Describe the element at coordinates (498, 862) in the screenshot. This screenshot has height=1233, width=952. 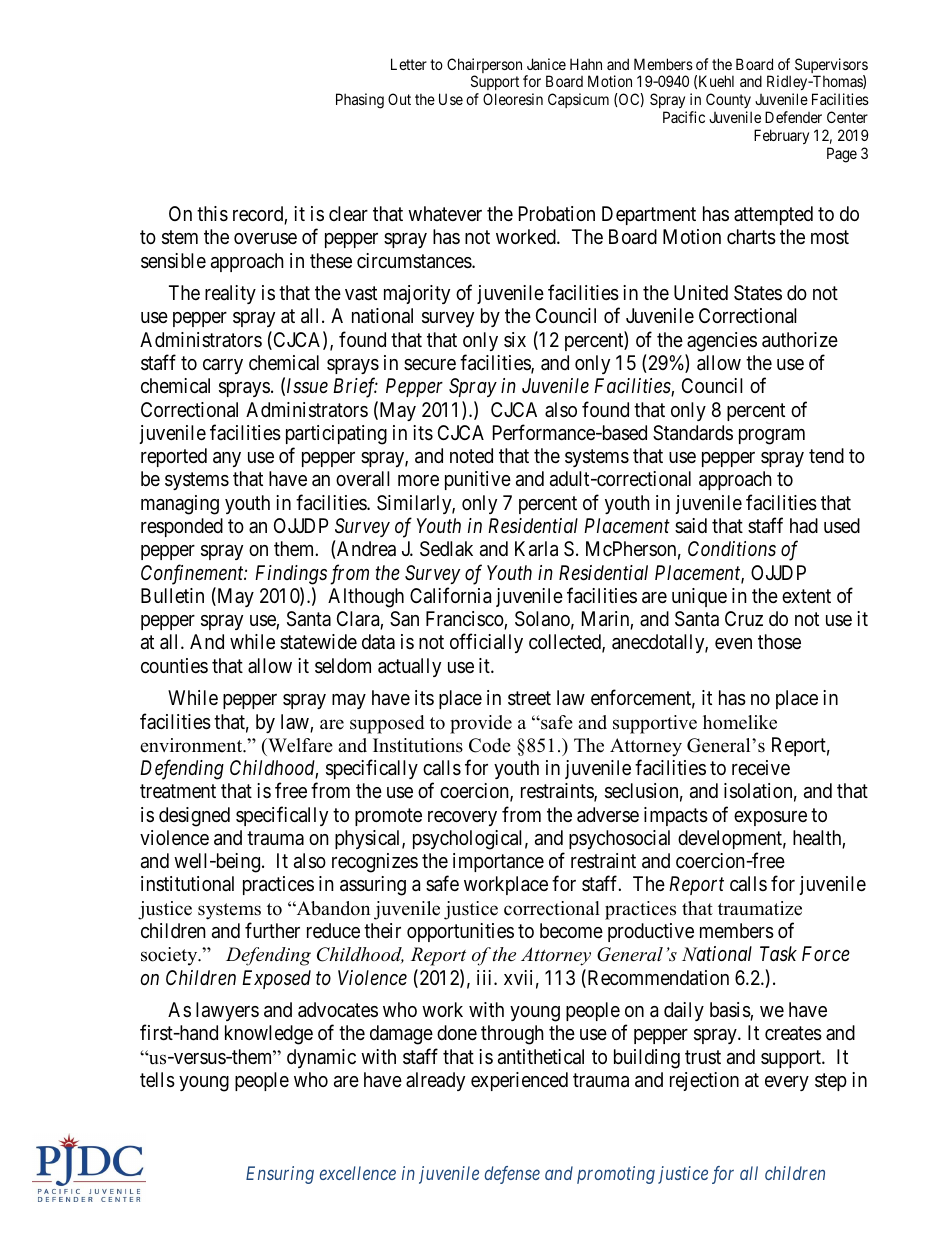
I see `importance` at that location.
